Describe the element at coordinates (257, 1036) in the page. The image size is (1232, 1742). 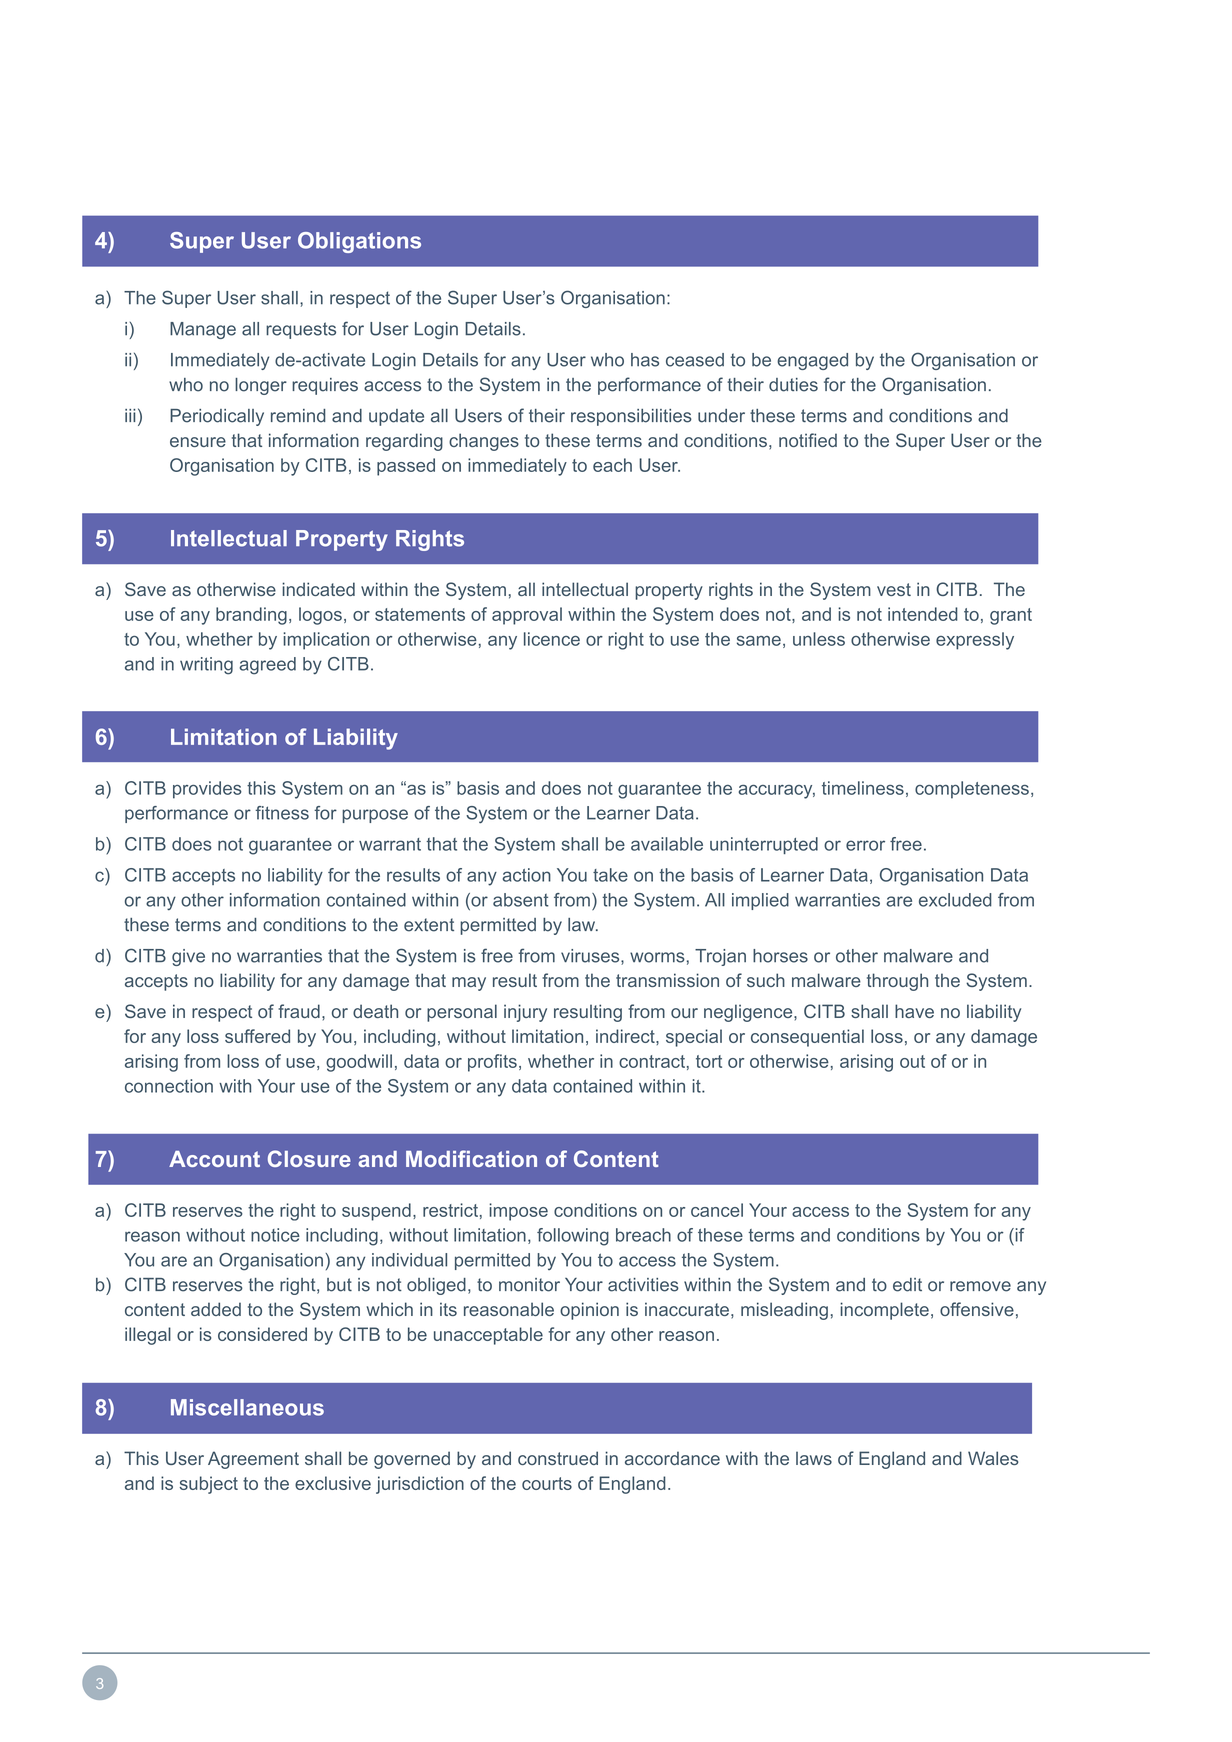
I see `suffered` at that location.
